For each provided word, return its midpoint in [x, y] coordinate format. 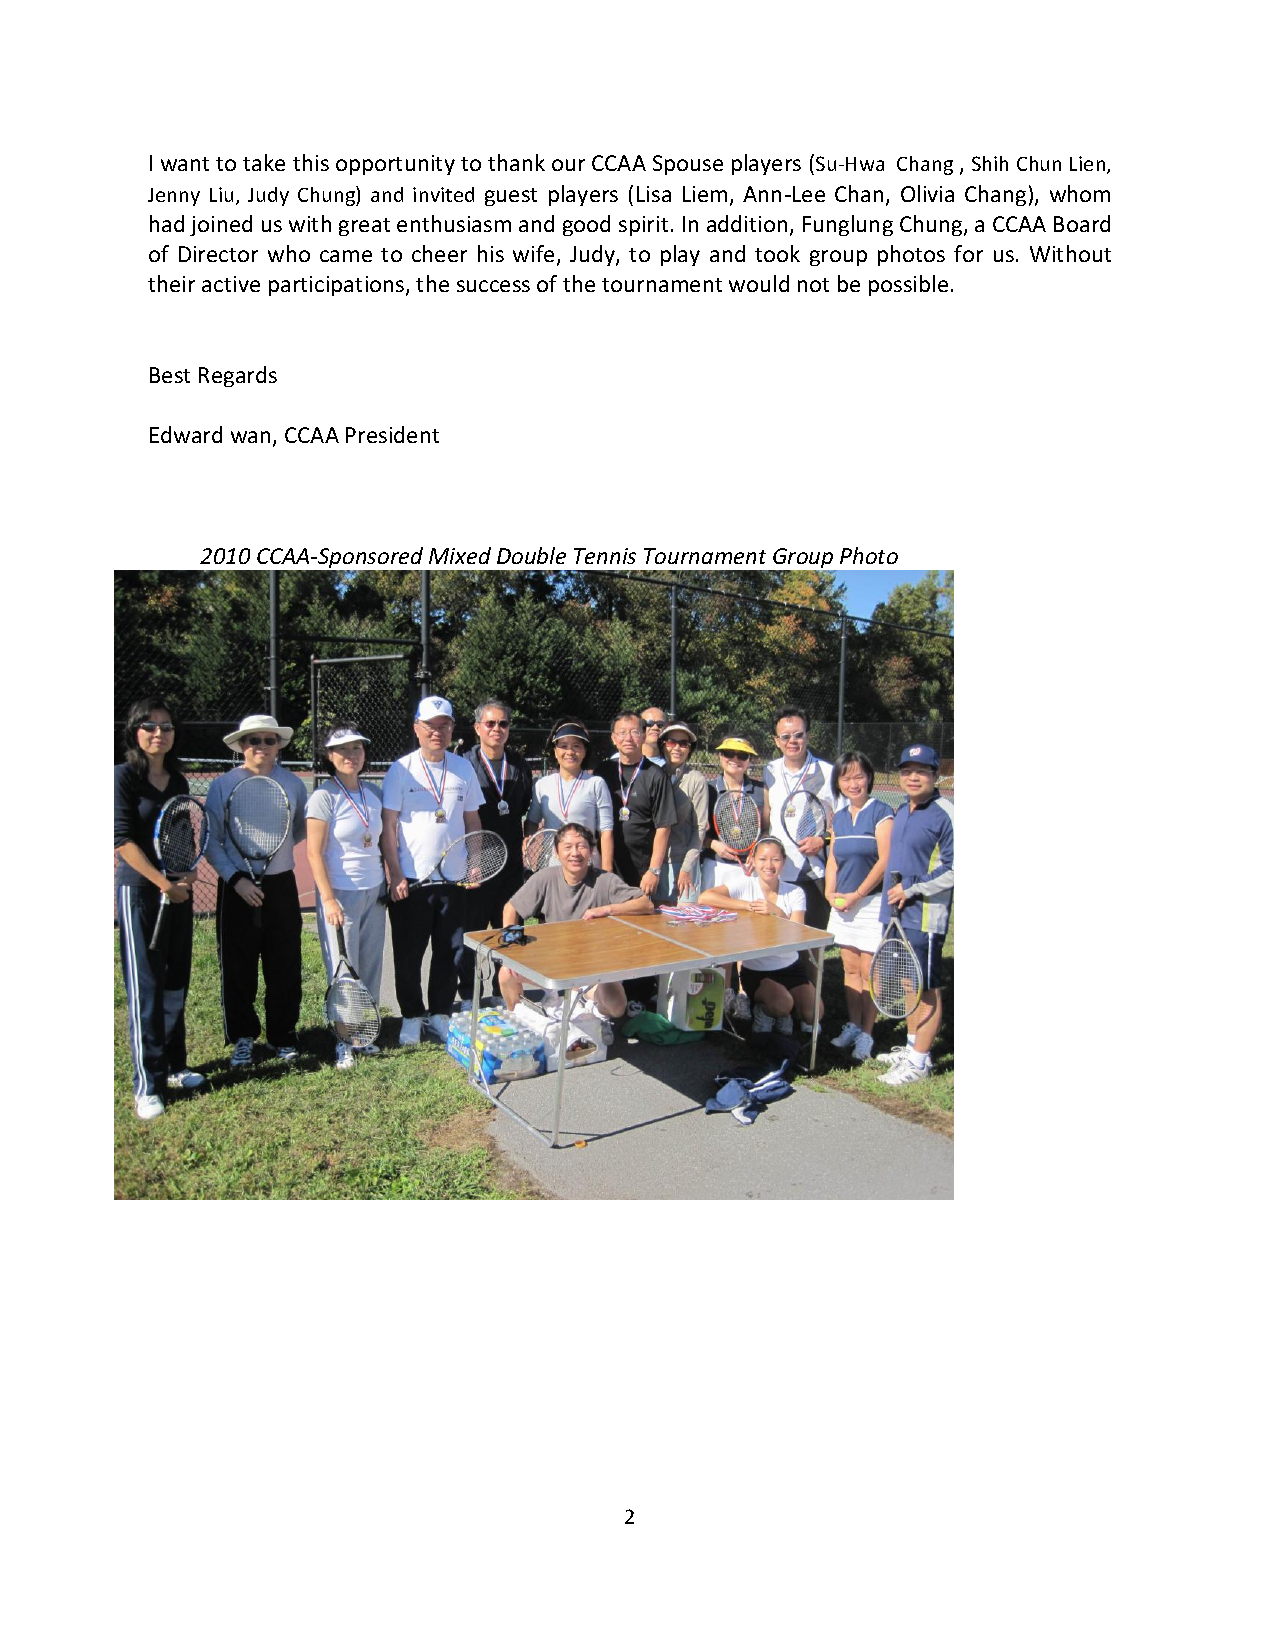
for [968, 253]
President [392, 434]
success [493, 286]
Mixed [460, 555]
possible [908, 285]
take [264, 162]
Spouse [688, 165]
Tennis [605, 556]
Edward [186, 434]
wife [533, 253]
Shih [990, 163]
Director [218, 254]
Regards [238, 376]
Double [531, 555]
